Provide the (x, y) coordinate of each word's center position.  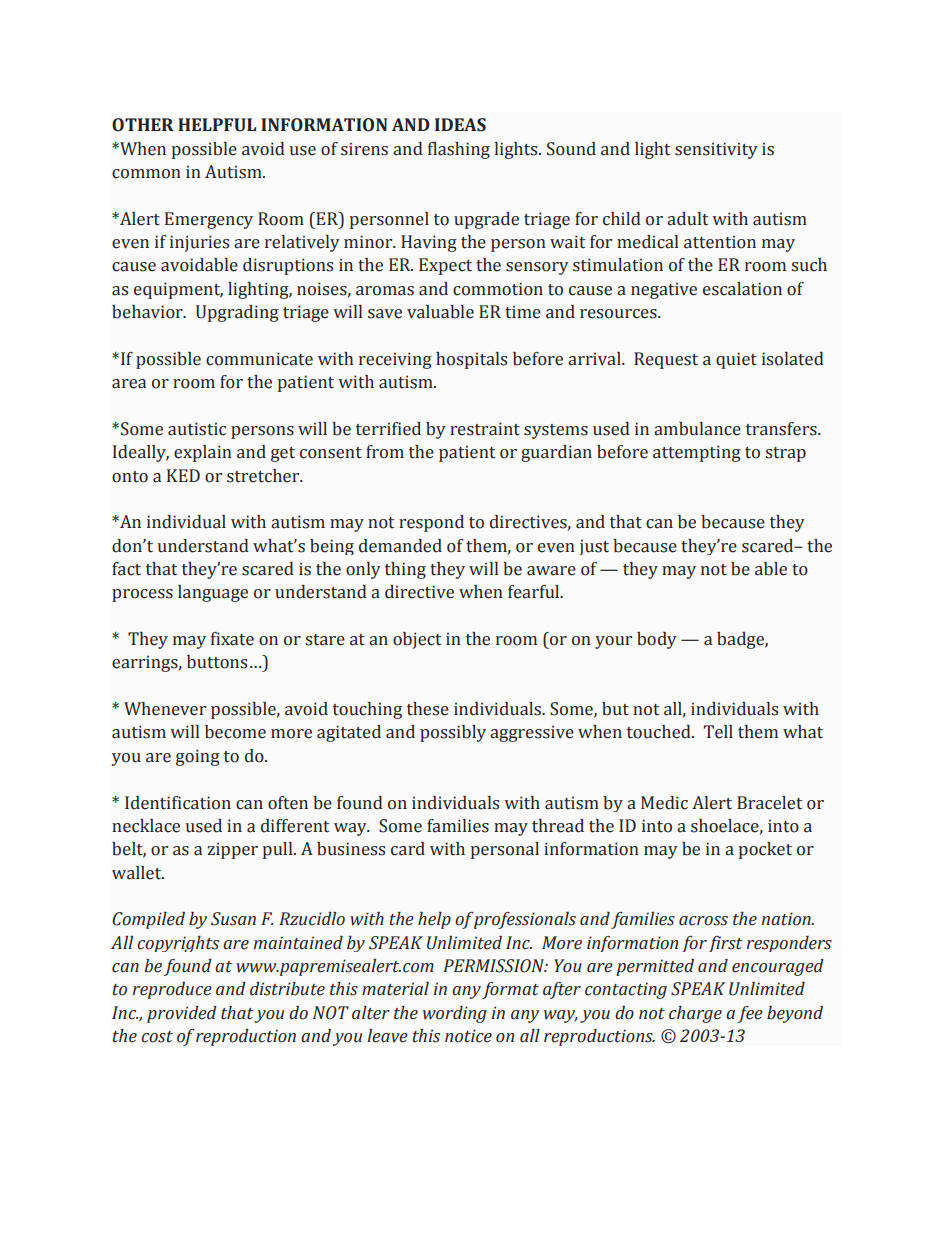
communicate (259, 359)
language (213, 593)
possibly (453, 733)
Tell (718, 732)
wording (455, 1014)
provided (182, 1014)
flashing (459, 150)
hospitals (471, 360)
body (657, 640)
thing (405, 570)
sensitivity (716, 150)
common (146, 174)
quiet (736, 360)
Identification (178, 803)
